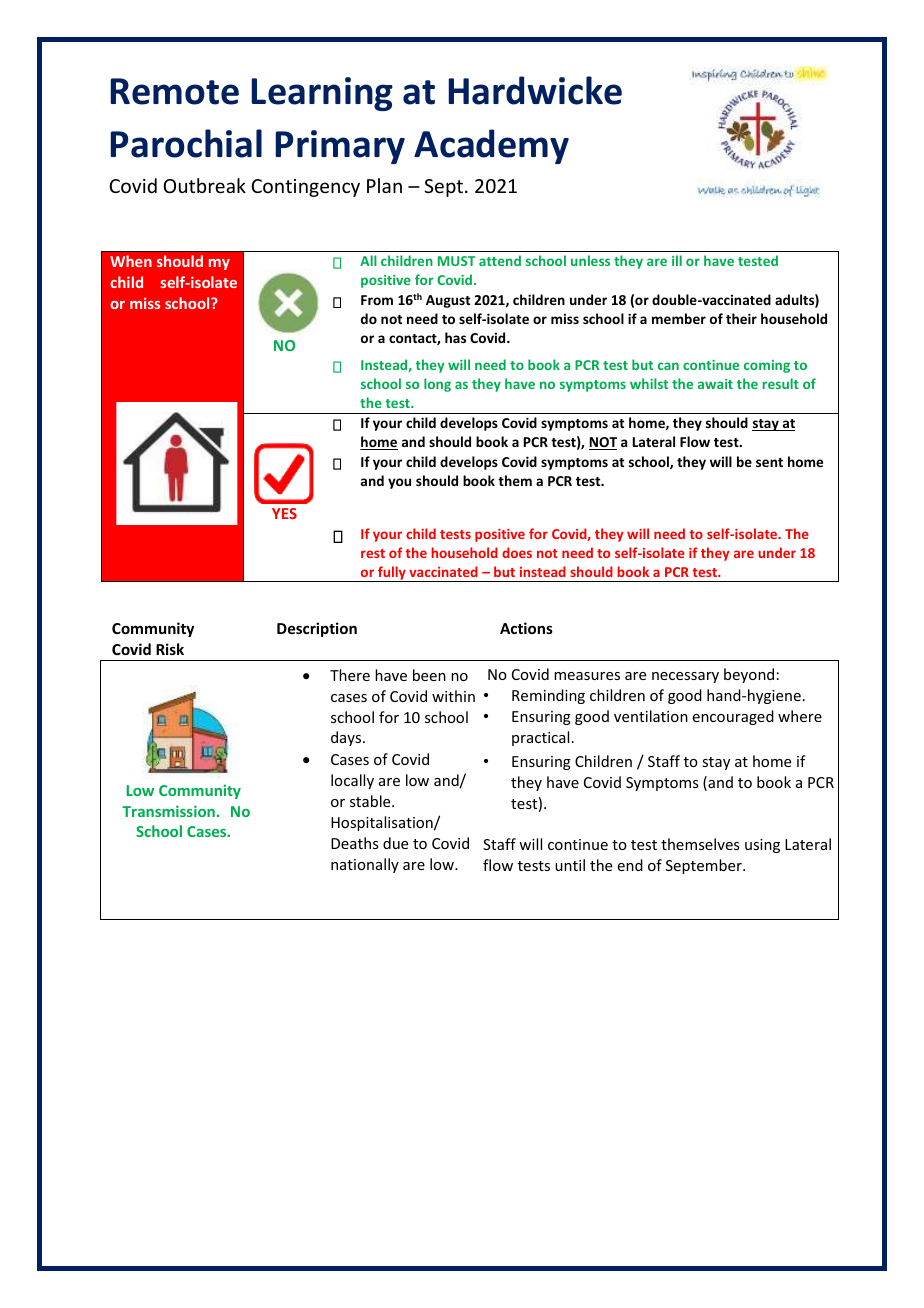 This document has height=1308, width=924. I want to click on Academy, so click(491, 146).
